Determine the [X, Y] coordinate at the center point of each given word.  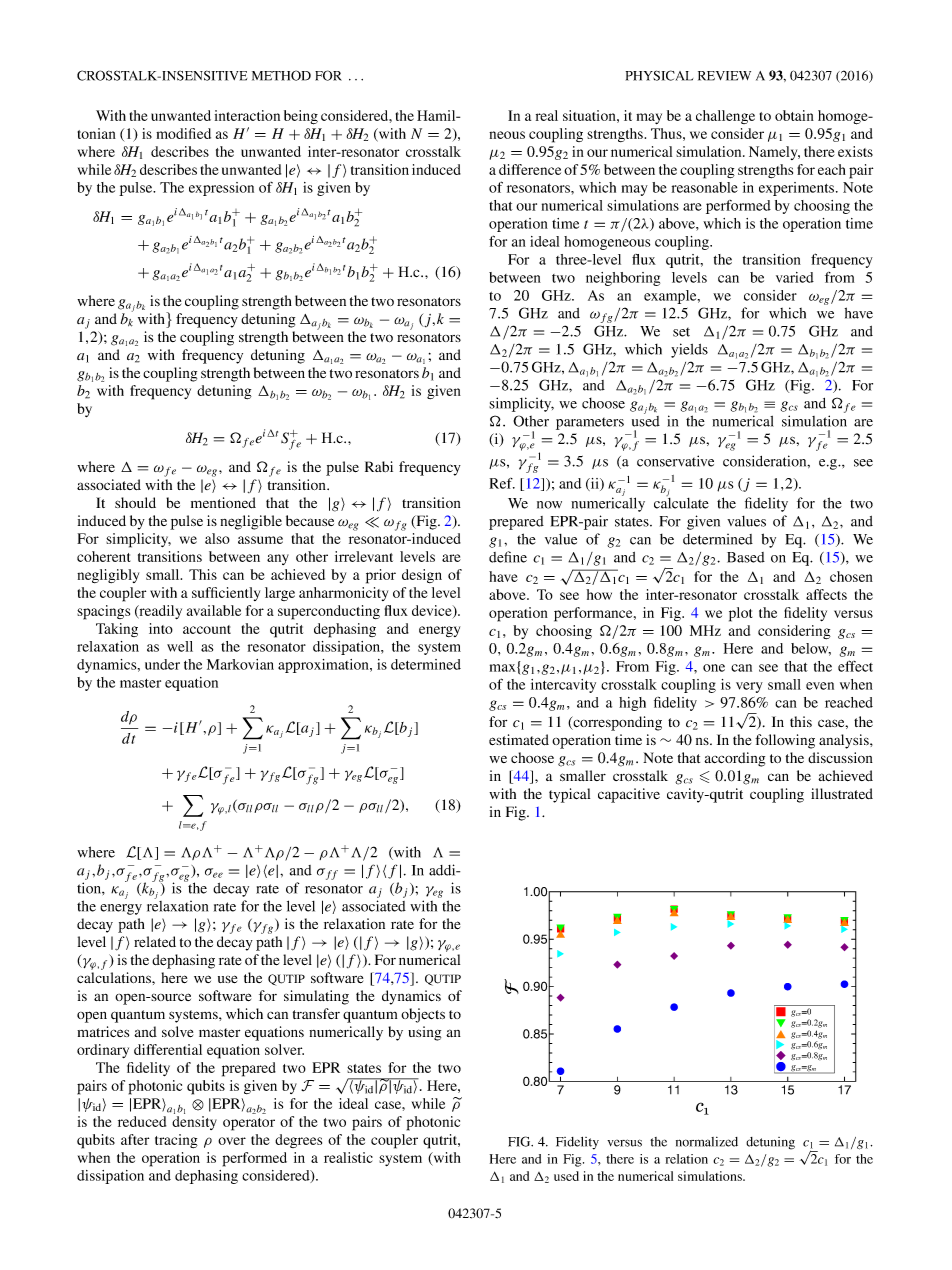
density [194, 1123]
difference [530, 169]
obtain [794, 115]
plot [740, 614]
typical [569, 795]
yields [689, 350]
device [433, 611]
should [135, 502]
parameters [590, 424]
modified [183, 133]
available [214, 610]
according [734, 759]
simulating [316, 997]
